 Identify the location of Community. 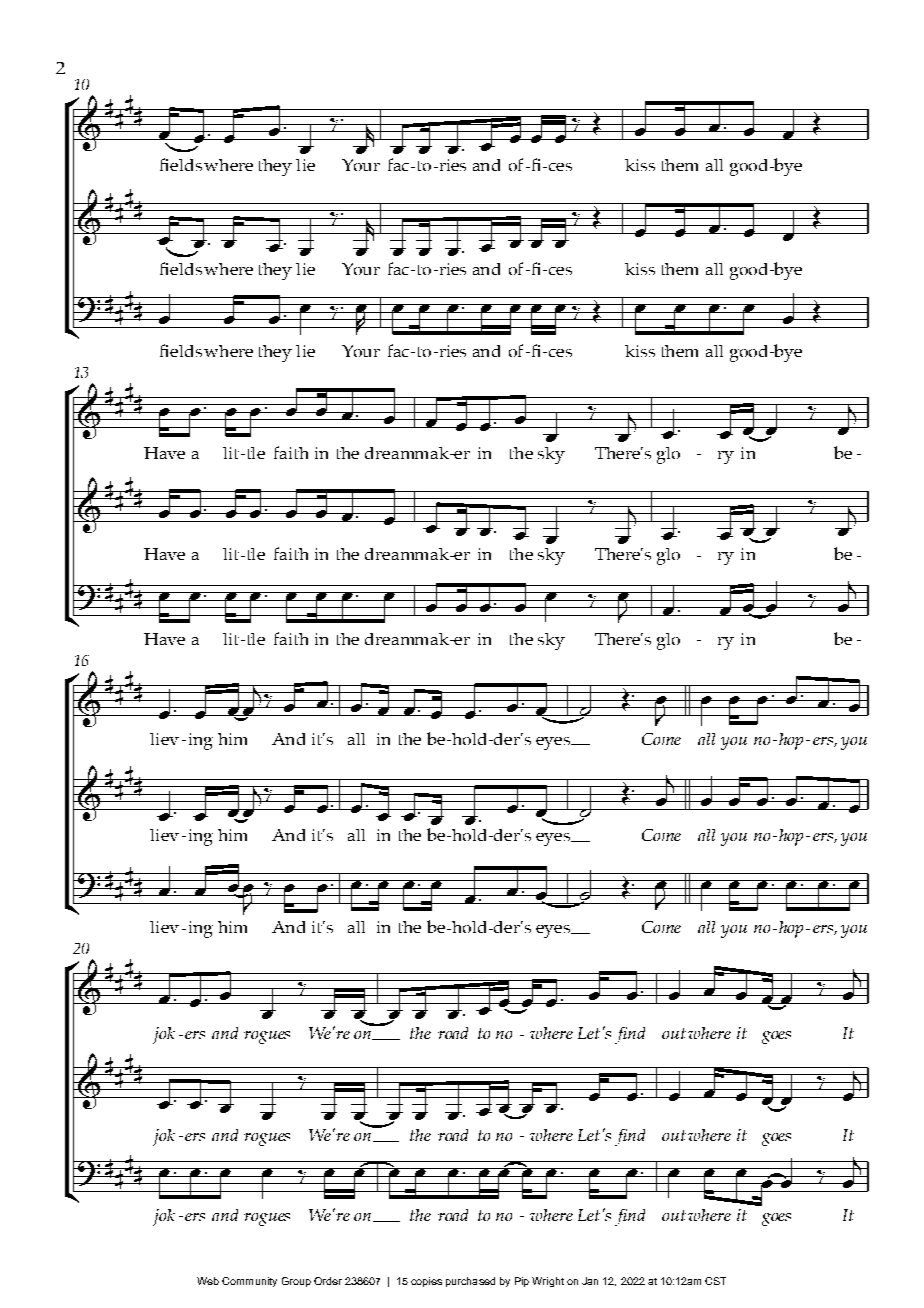
(249, 1282).
